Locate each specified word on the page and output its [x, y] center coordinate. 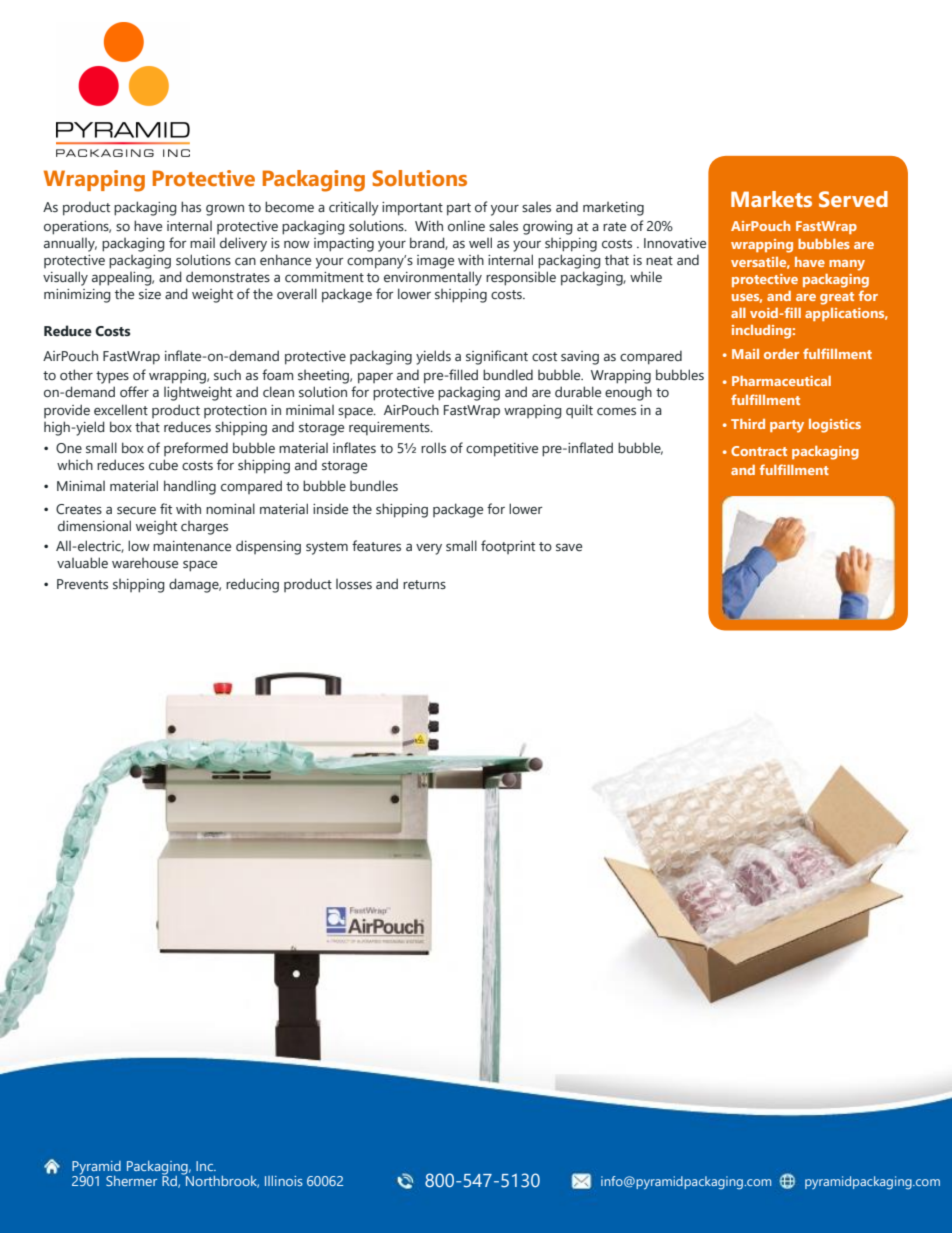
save [569, 547]
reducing [252, 585]
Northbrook [221, 1180]
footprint [508, 547]
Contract [759, 451]
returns [424, 585]
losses [354, 584]
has [191, 206]
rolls [433, 447]
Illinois [284, 1181]
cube [163, 464]
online [466, 226]
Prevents [82, 584]
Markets [771, 199]
